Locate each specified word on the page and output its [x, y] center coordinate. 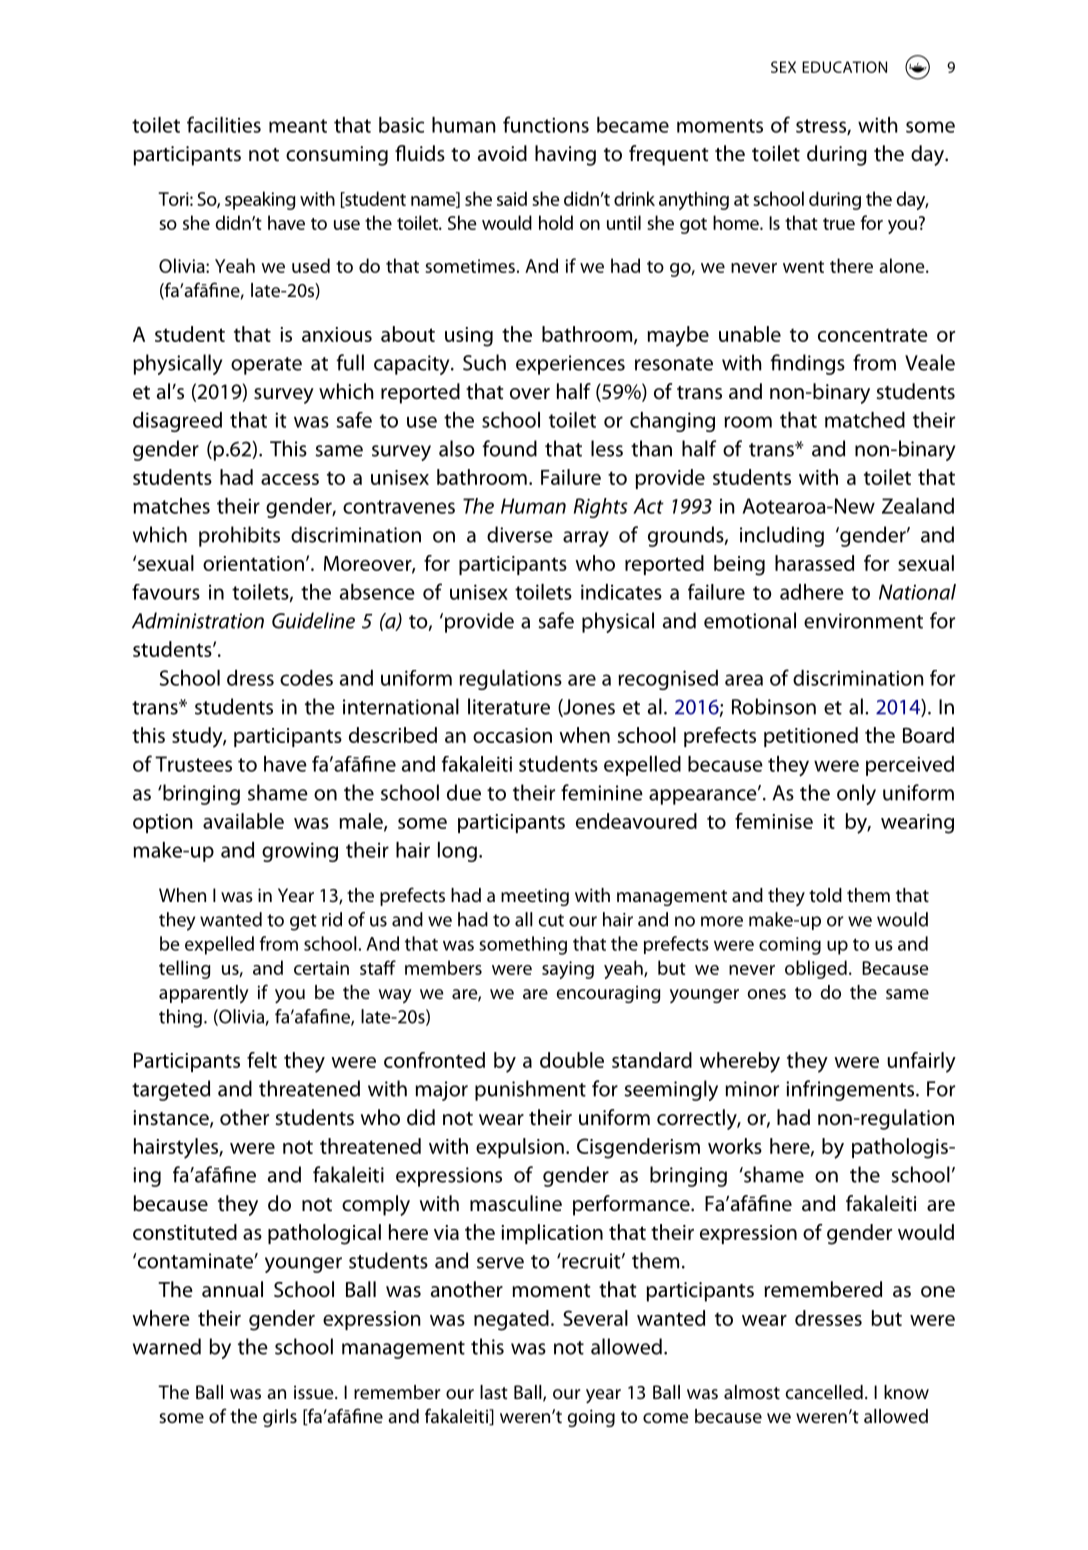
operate [266, 366]
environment [863, 621]
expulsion [520, 1148]
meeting [535, 897]
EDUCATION [844, 67]
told [825, 895]
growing [300, 852]
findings [808, 364]
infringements [851, 1090]
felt [262, 1060]
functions [546, 124]
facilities [224, 124]
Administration [198, 620]
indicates [621, 592]
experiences [570, 365]
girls [280, 1418]
